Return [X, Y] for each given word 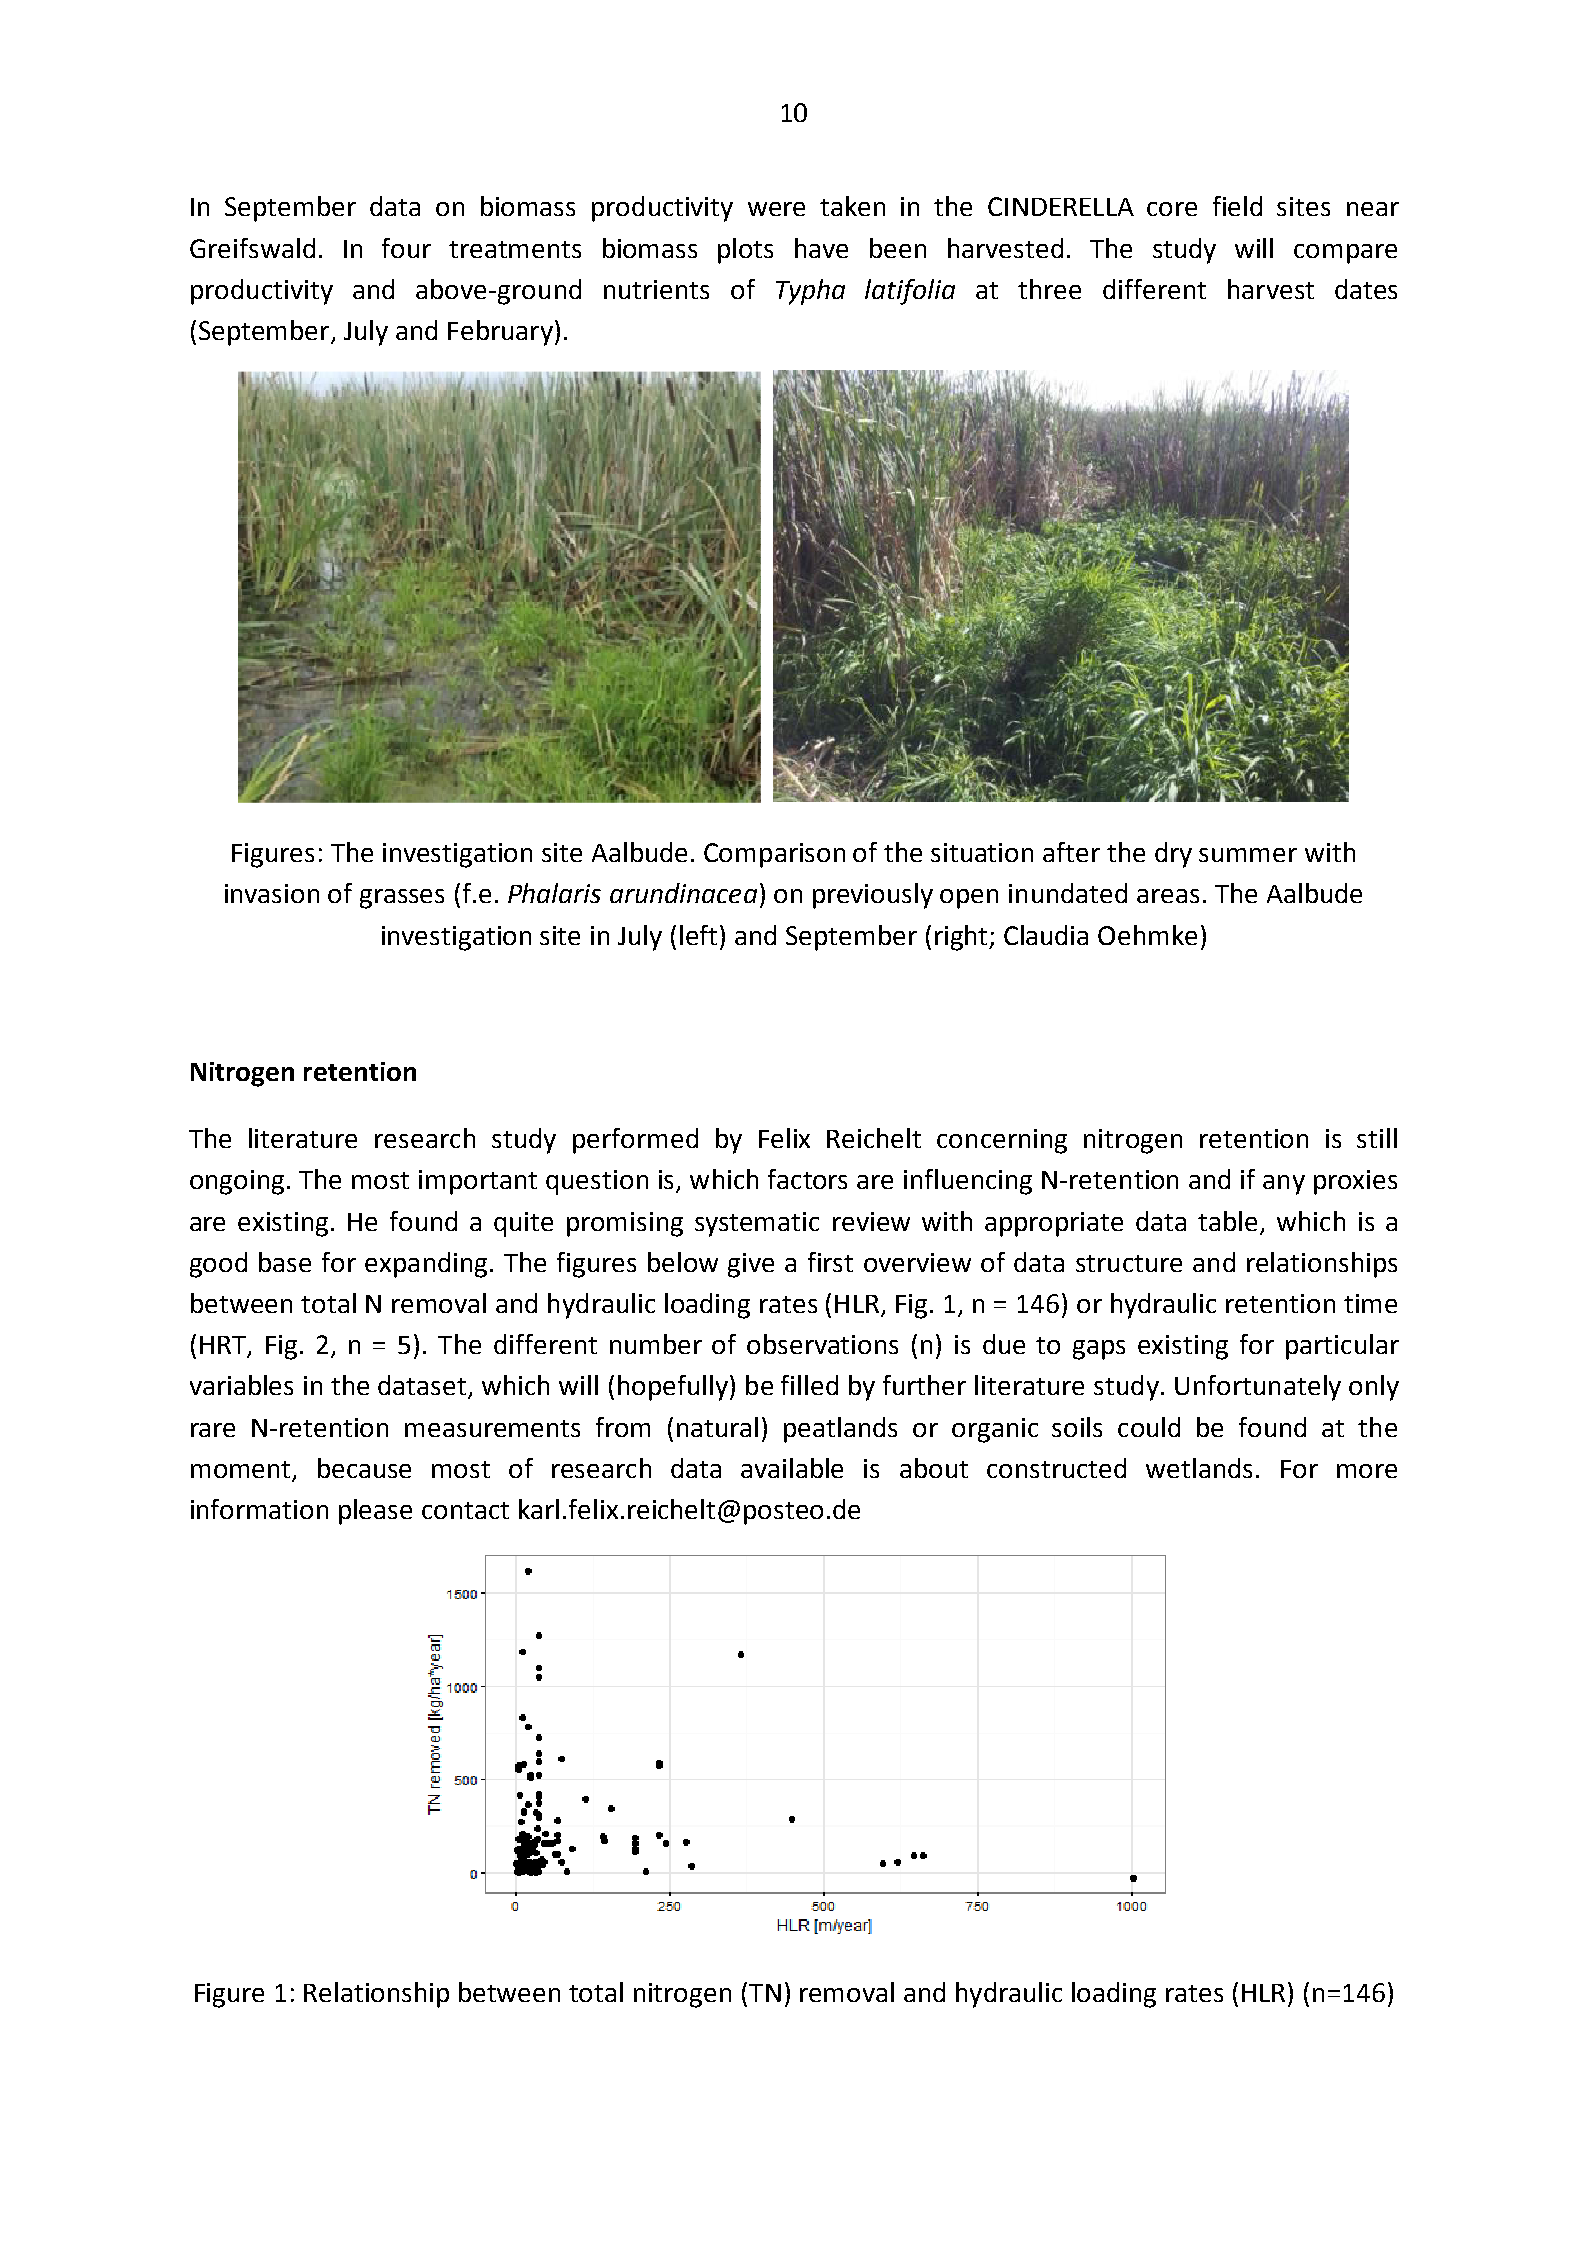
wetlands [1199, 1468]
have [821, 248]
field [1237, 206]
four [406, 248]
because [364, 1468]
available [792, 1468]
